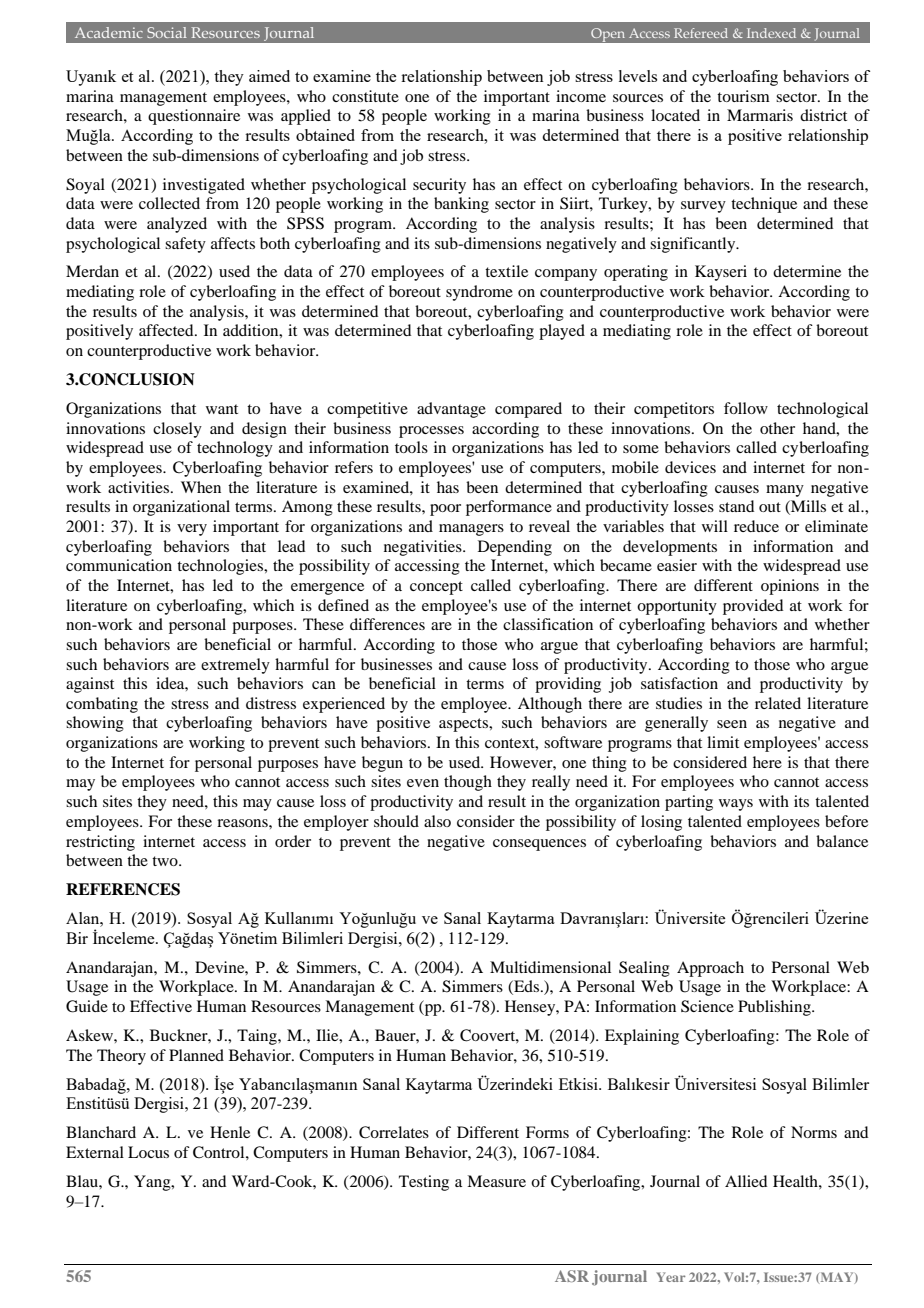  What do you see at coordinates (153, 1183) in the page?
I see `Yang` at bounding box center [153, 1183].
